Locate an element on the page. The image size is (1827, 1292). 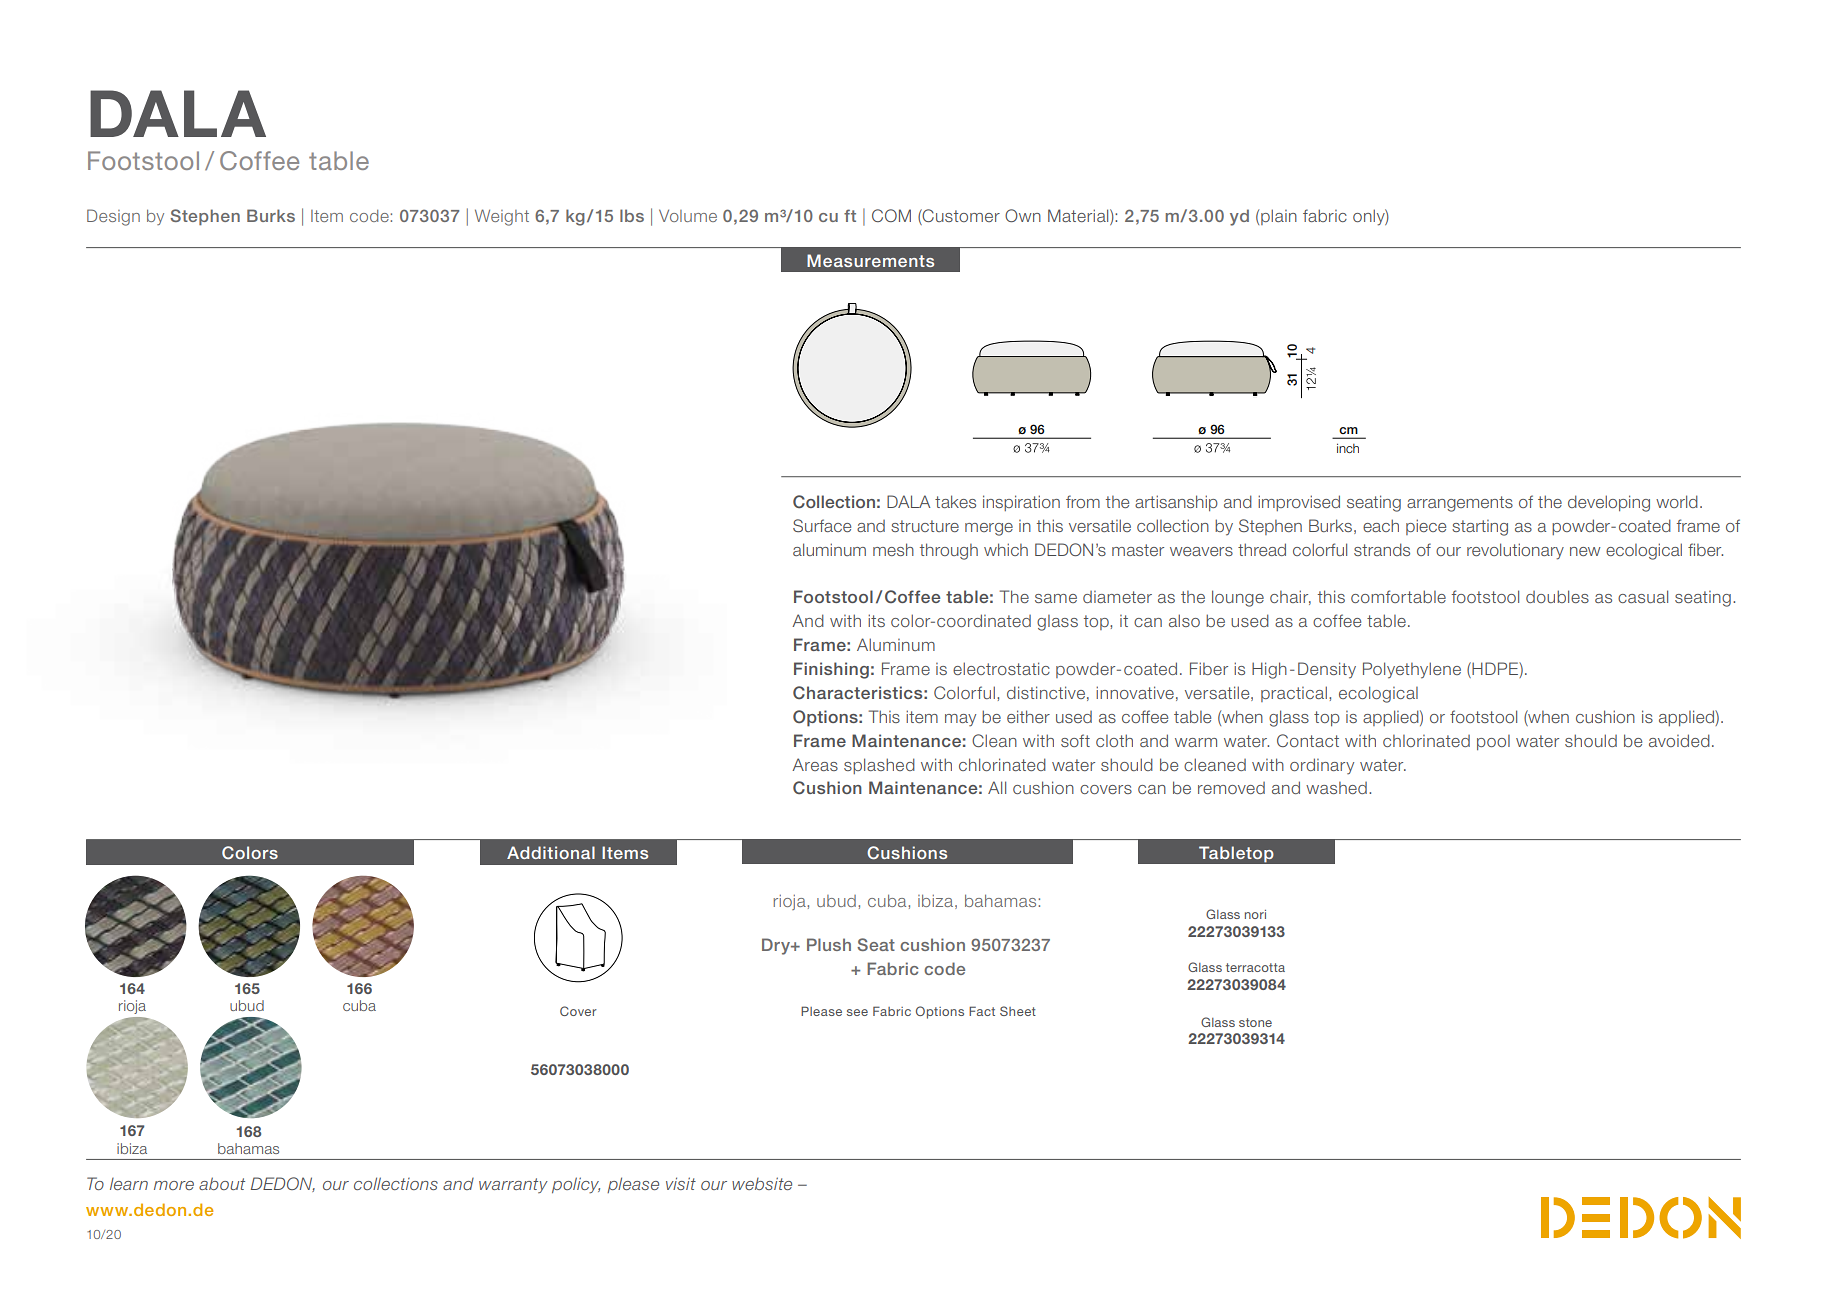
website is located at coordinates (762, 1183).
